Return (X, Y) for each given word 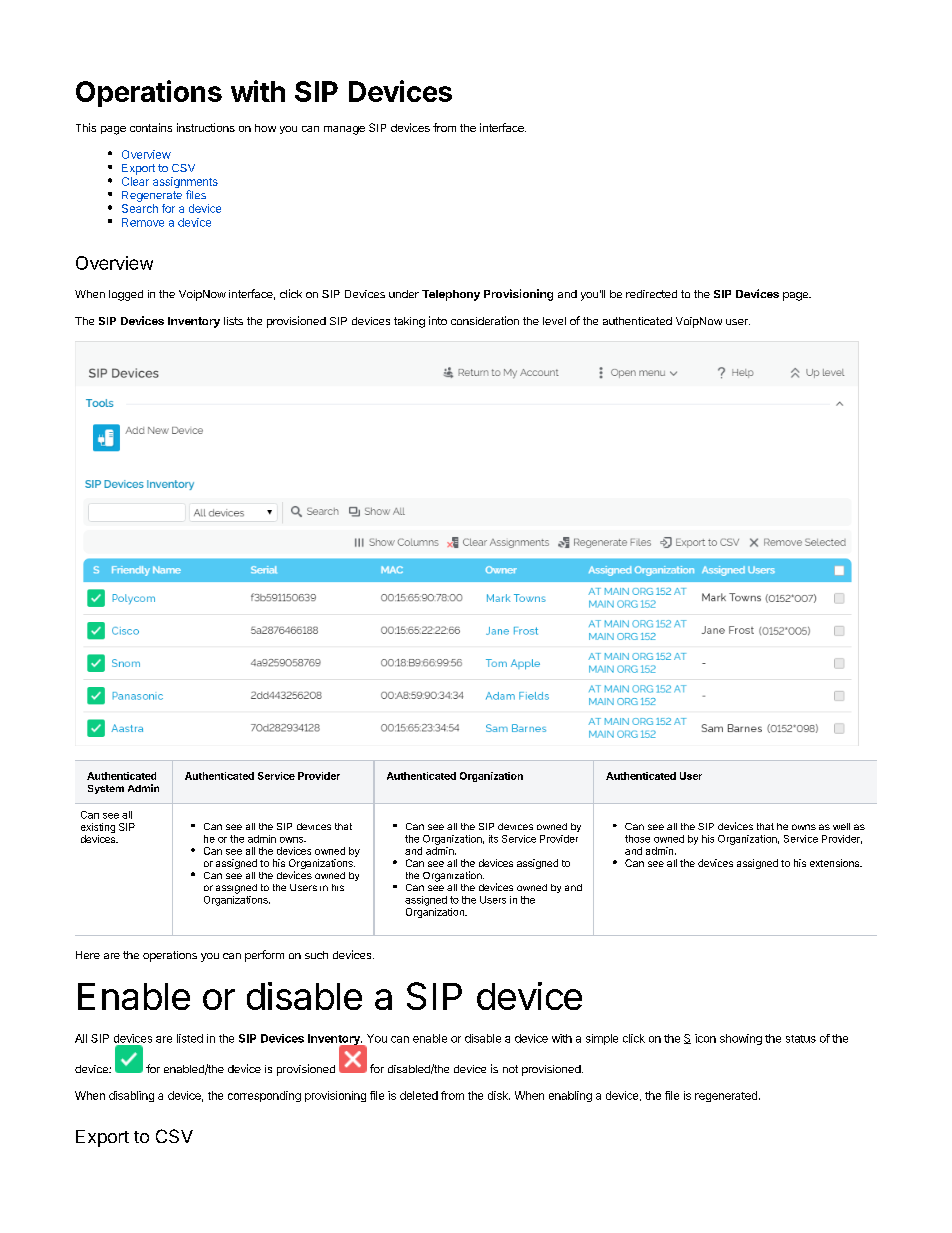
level (554, 321)
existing (98, 829)
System (106, 789)
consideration (485, 320)
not (510, 1069)
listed (190, 1038)
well (841, 826)
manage (344, 130)
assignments (185, 184)
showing (741, 1039)
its (493, 839)
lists (233, 321)
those (637, 839)
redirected (651, 294)
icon (705, 1038)
